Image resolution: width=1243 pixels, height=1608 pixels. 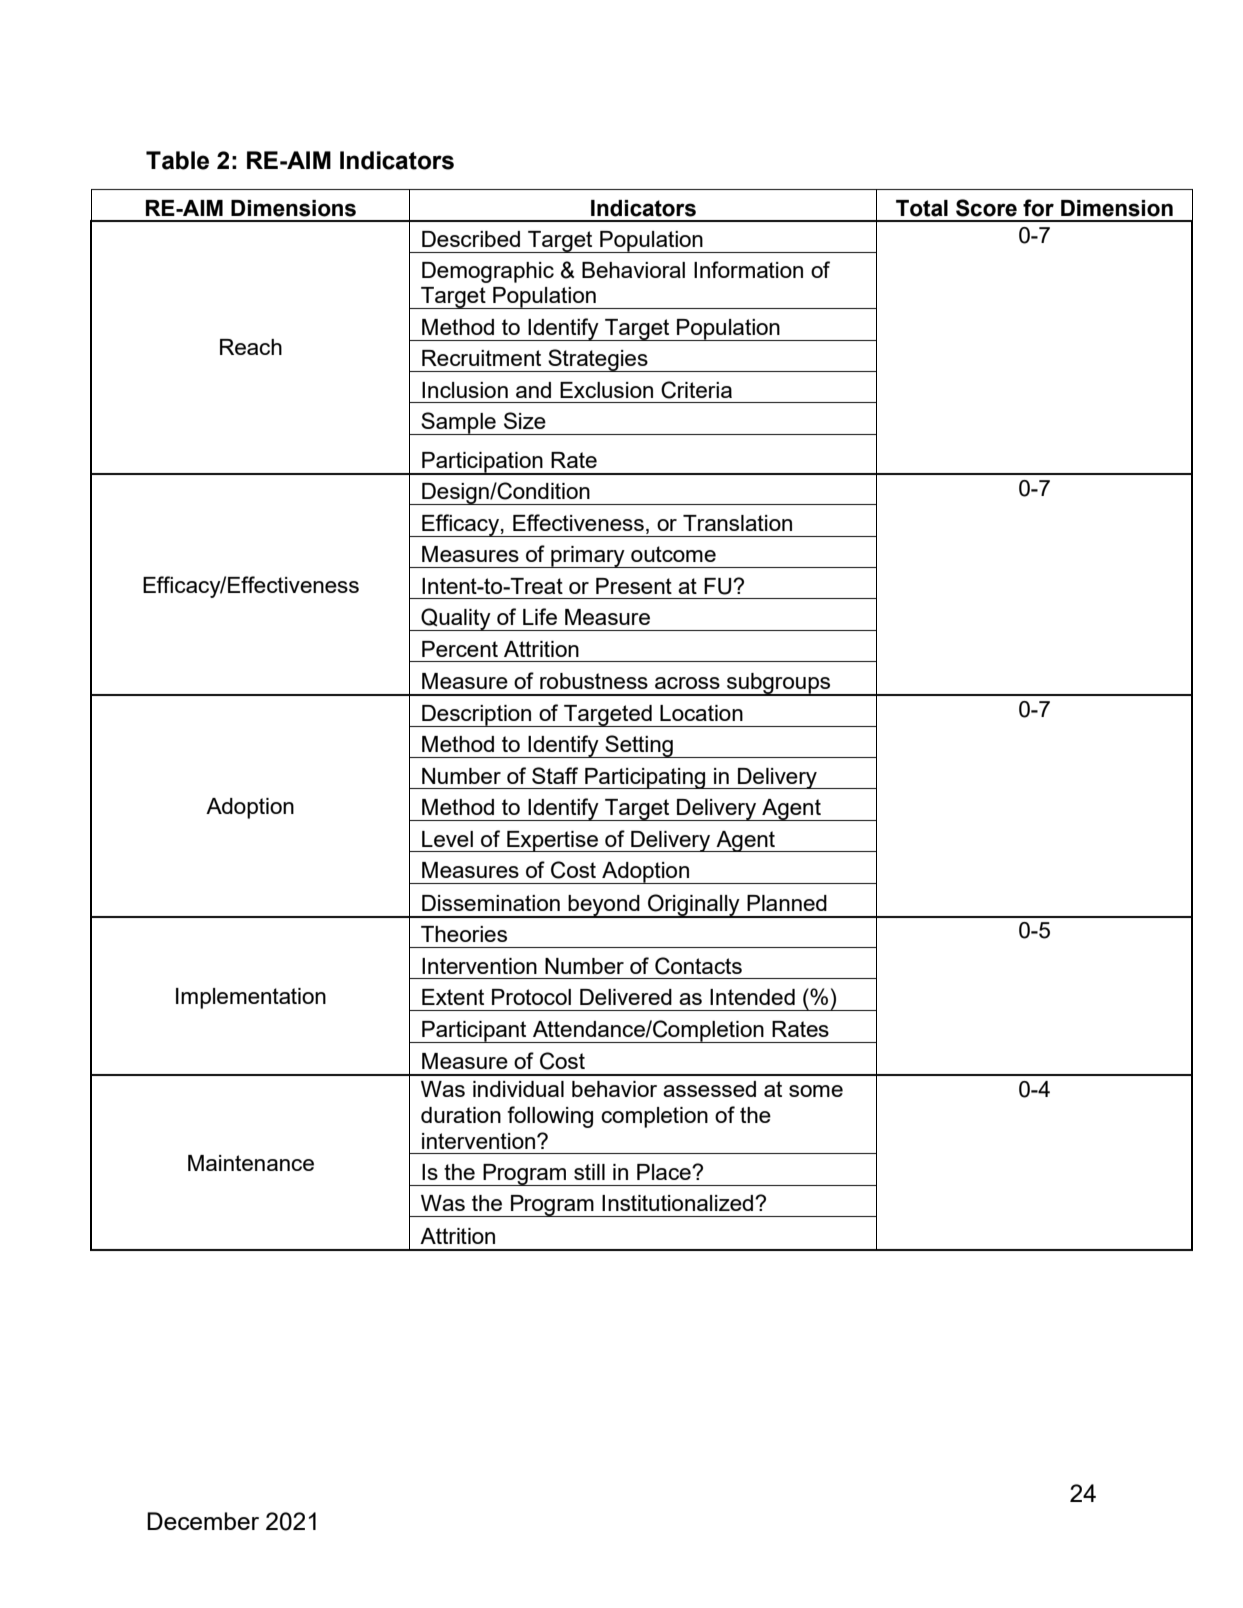 What do you see at coordinates (540, 616) in the screenshot?
I see `Life` at bounding box center [540, 616].
